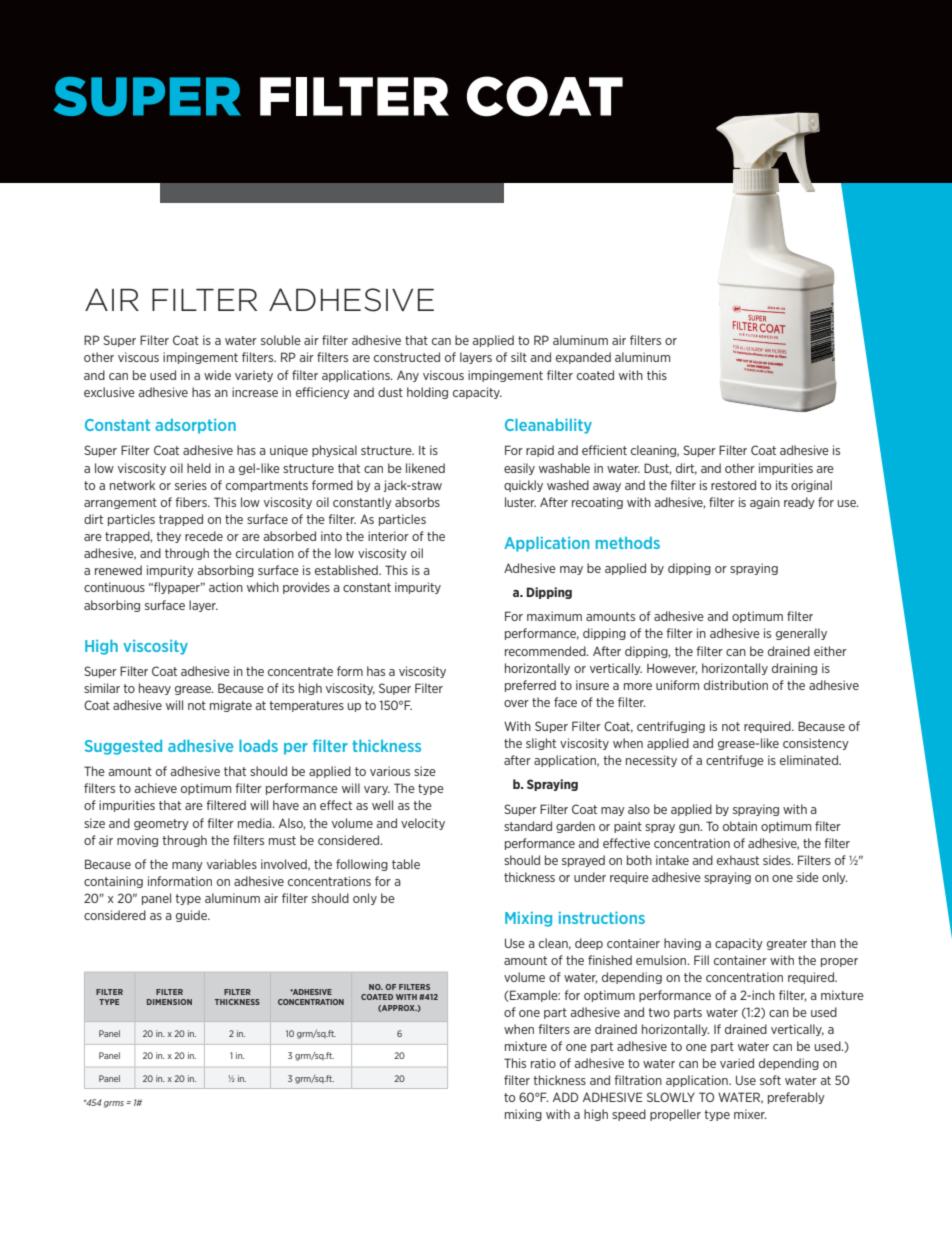 The height and width of the screenshot is (1233, 952). I want to click on generally, so click(801, 634).
